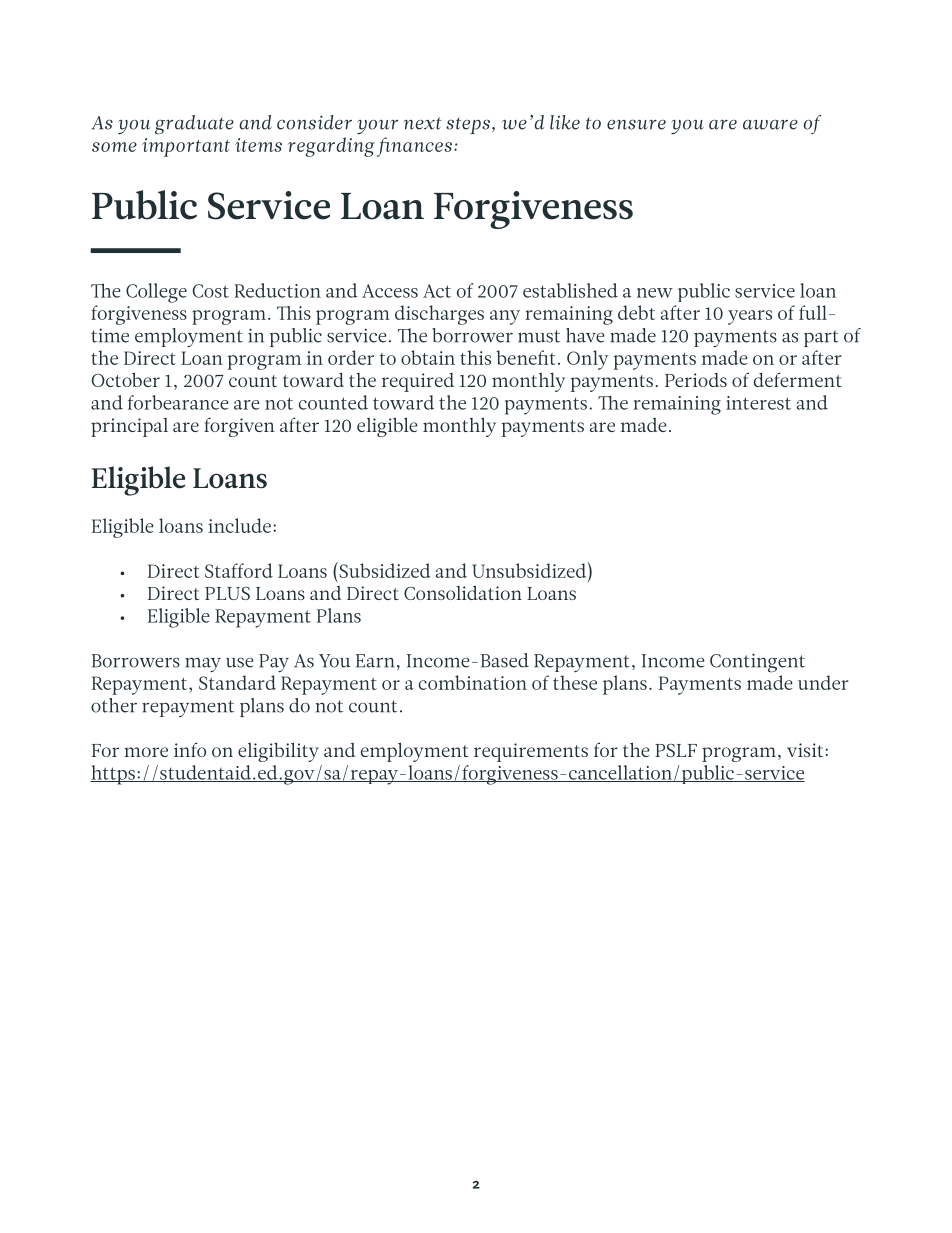 Image resolution: width=952 pixels, height=1233 pixels. Describe the element at coordinates (758, 403) in the screenshot. I see `interest` at that location.
